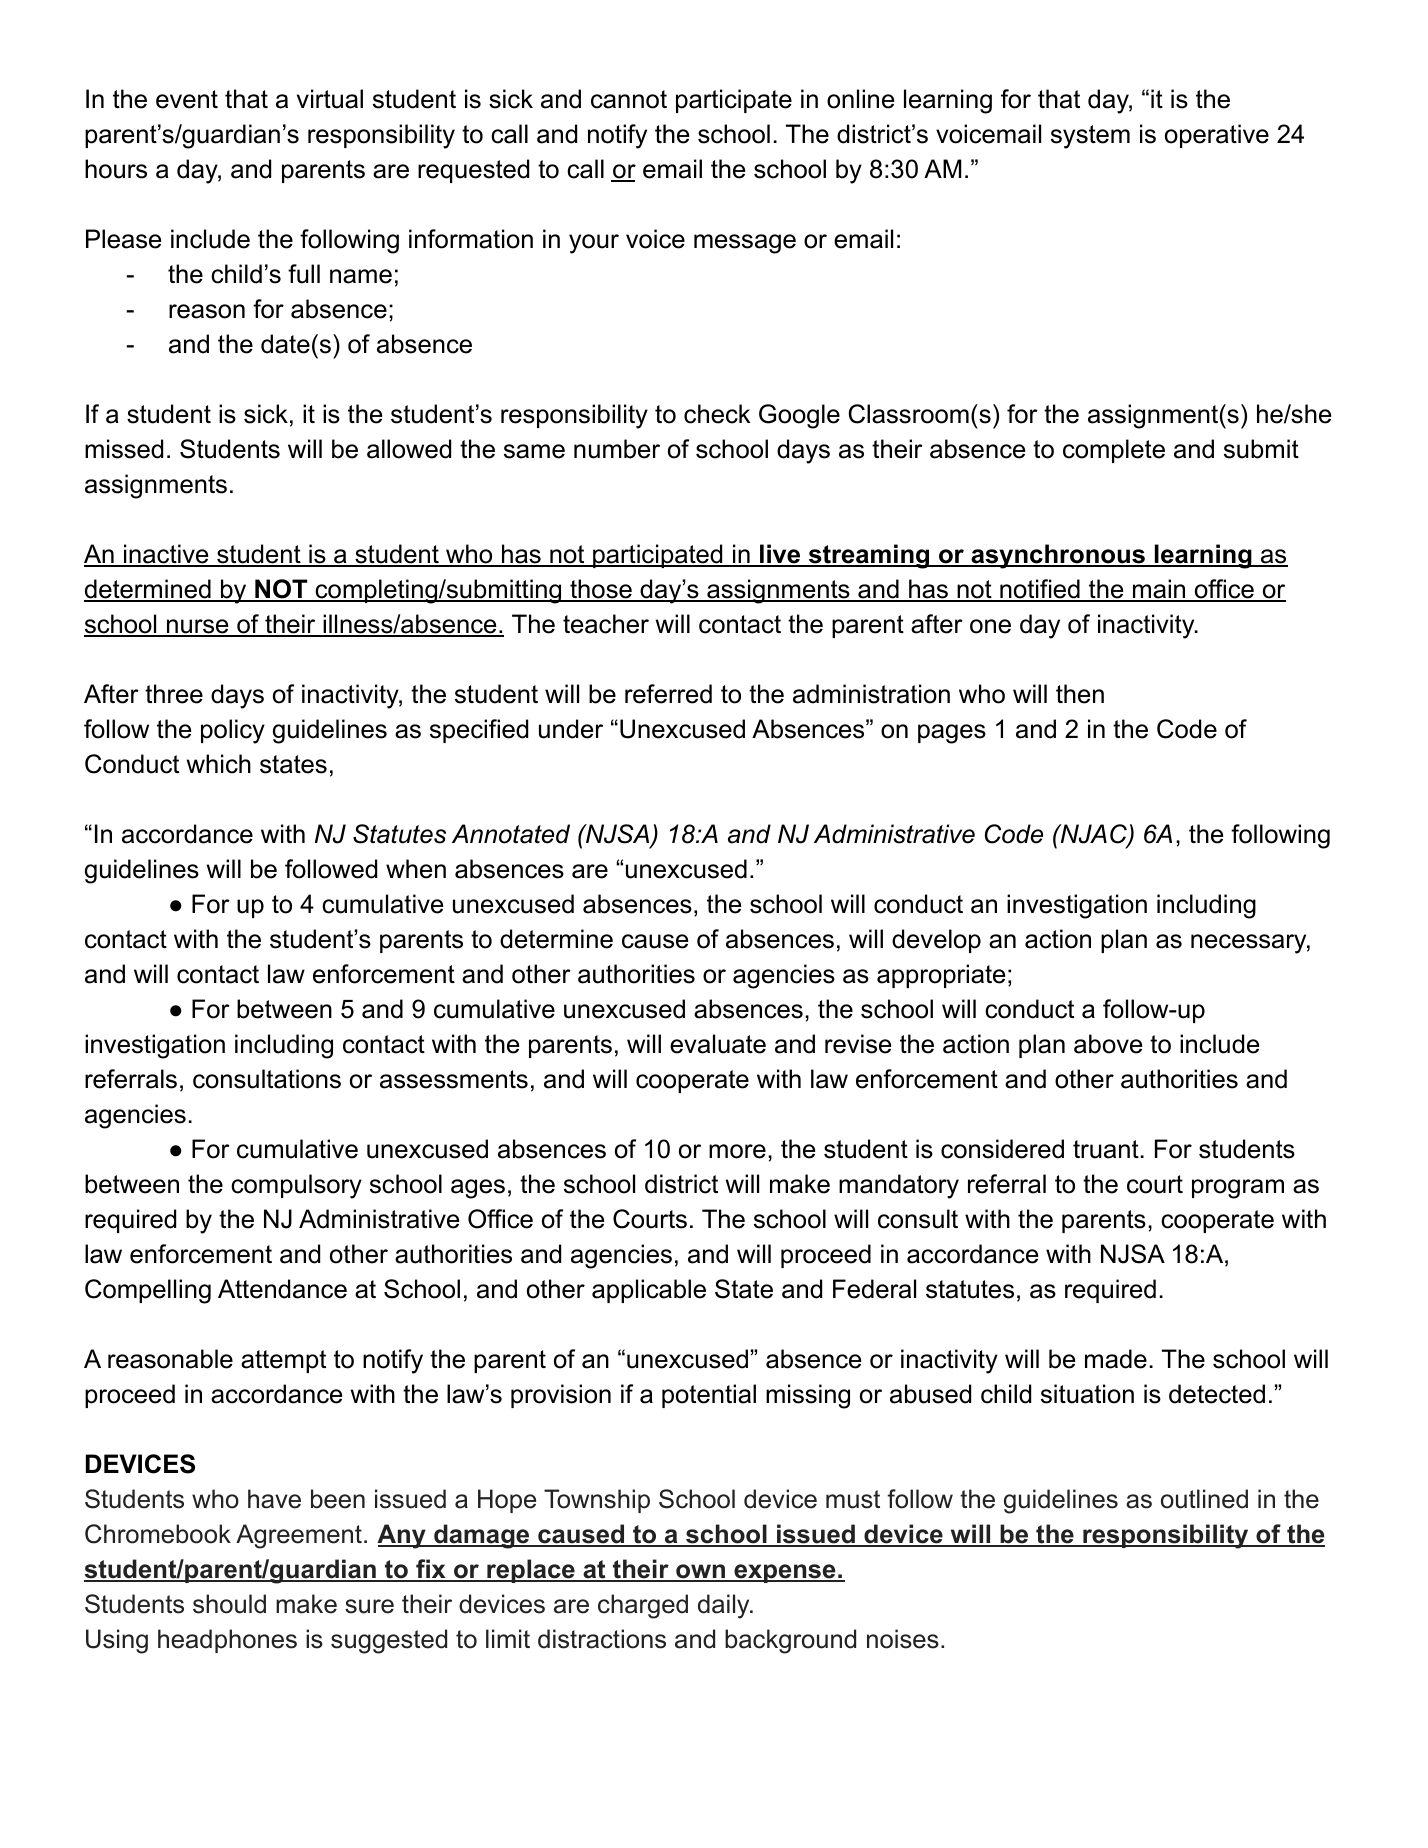 The height and width of the screenshot is (1848, 1428). Describe the element at coordinates (1090, 137) in the screenshot. I see `system` at that location.
